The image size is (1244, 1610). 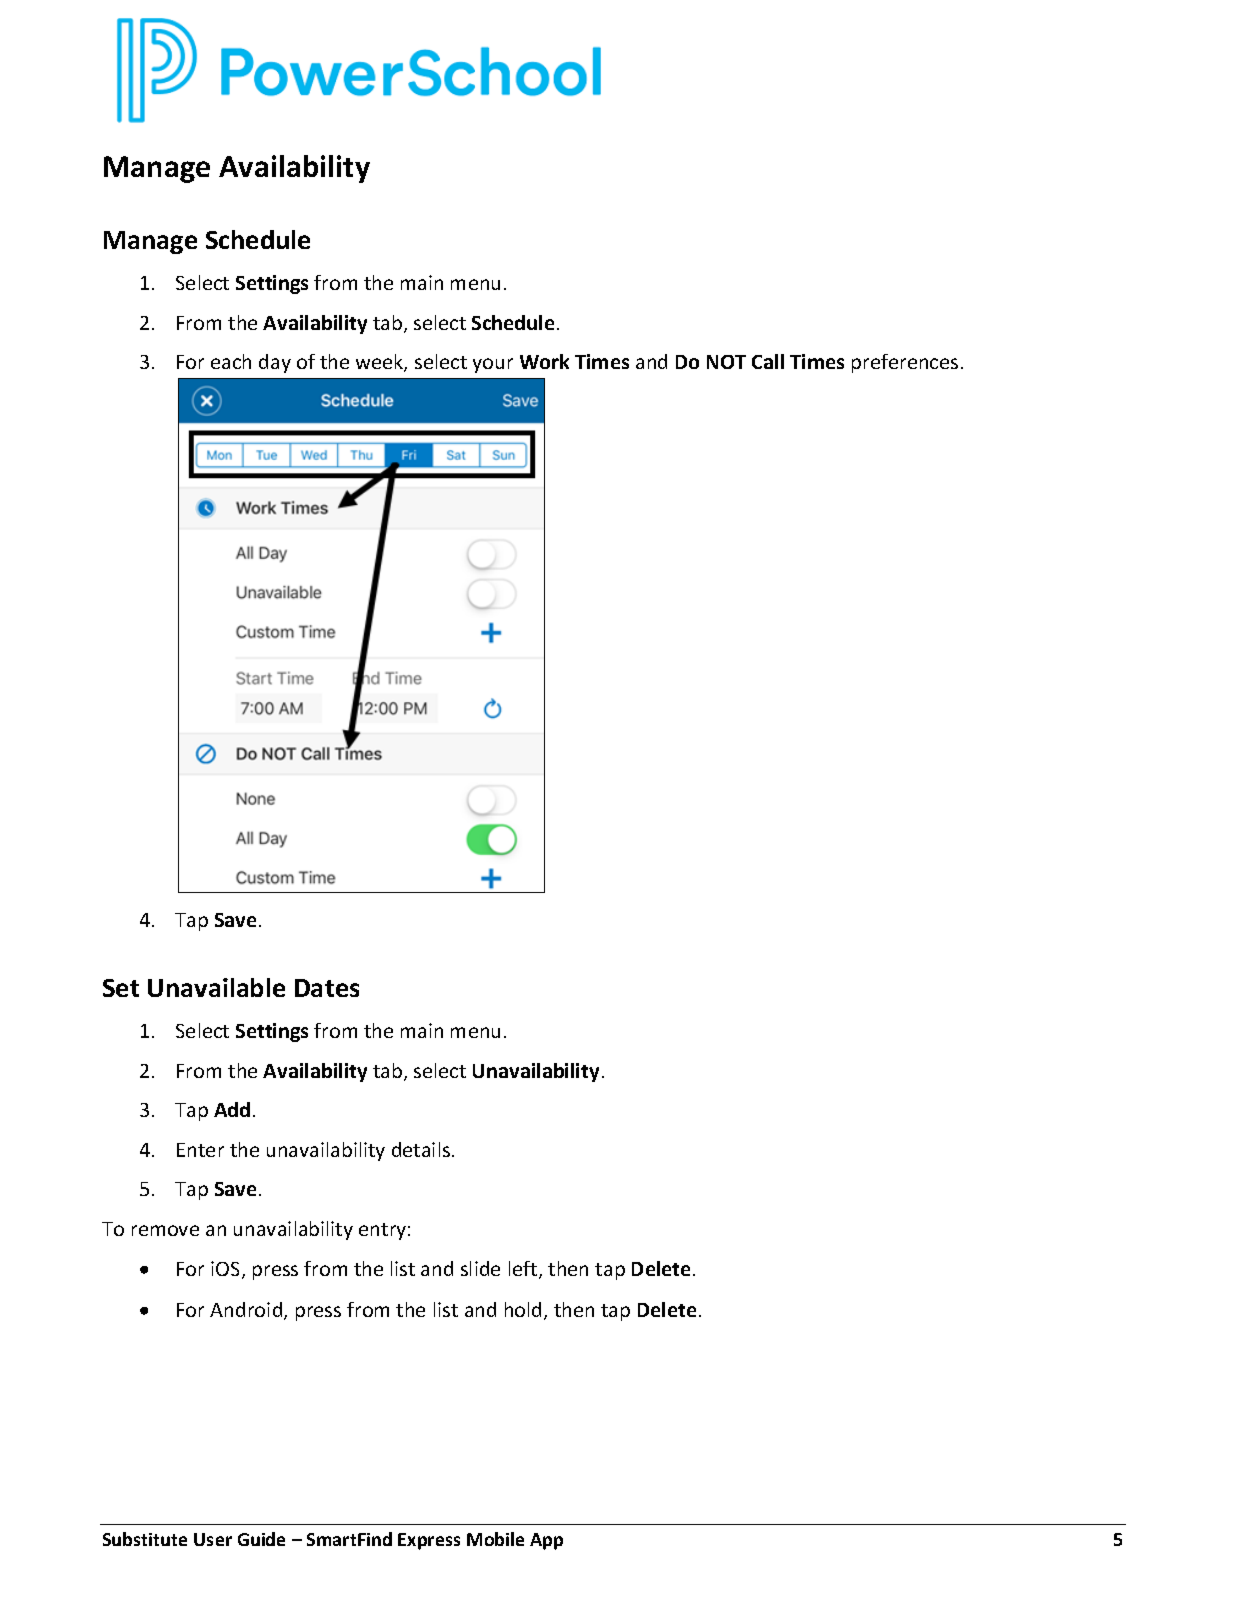 What do you see at coordinates (544, 361) in the screenshot?
I see `Work` at bounding box center [544, 361].
